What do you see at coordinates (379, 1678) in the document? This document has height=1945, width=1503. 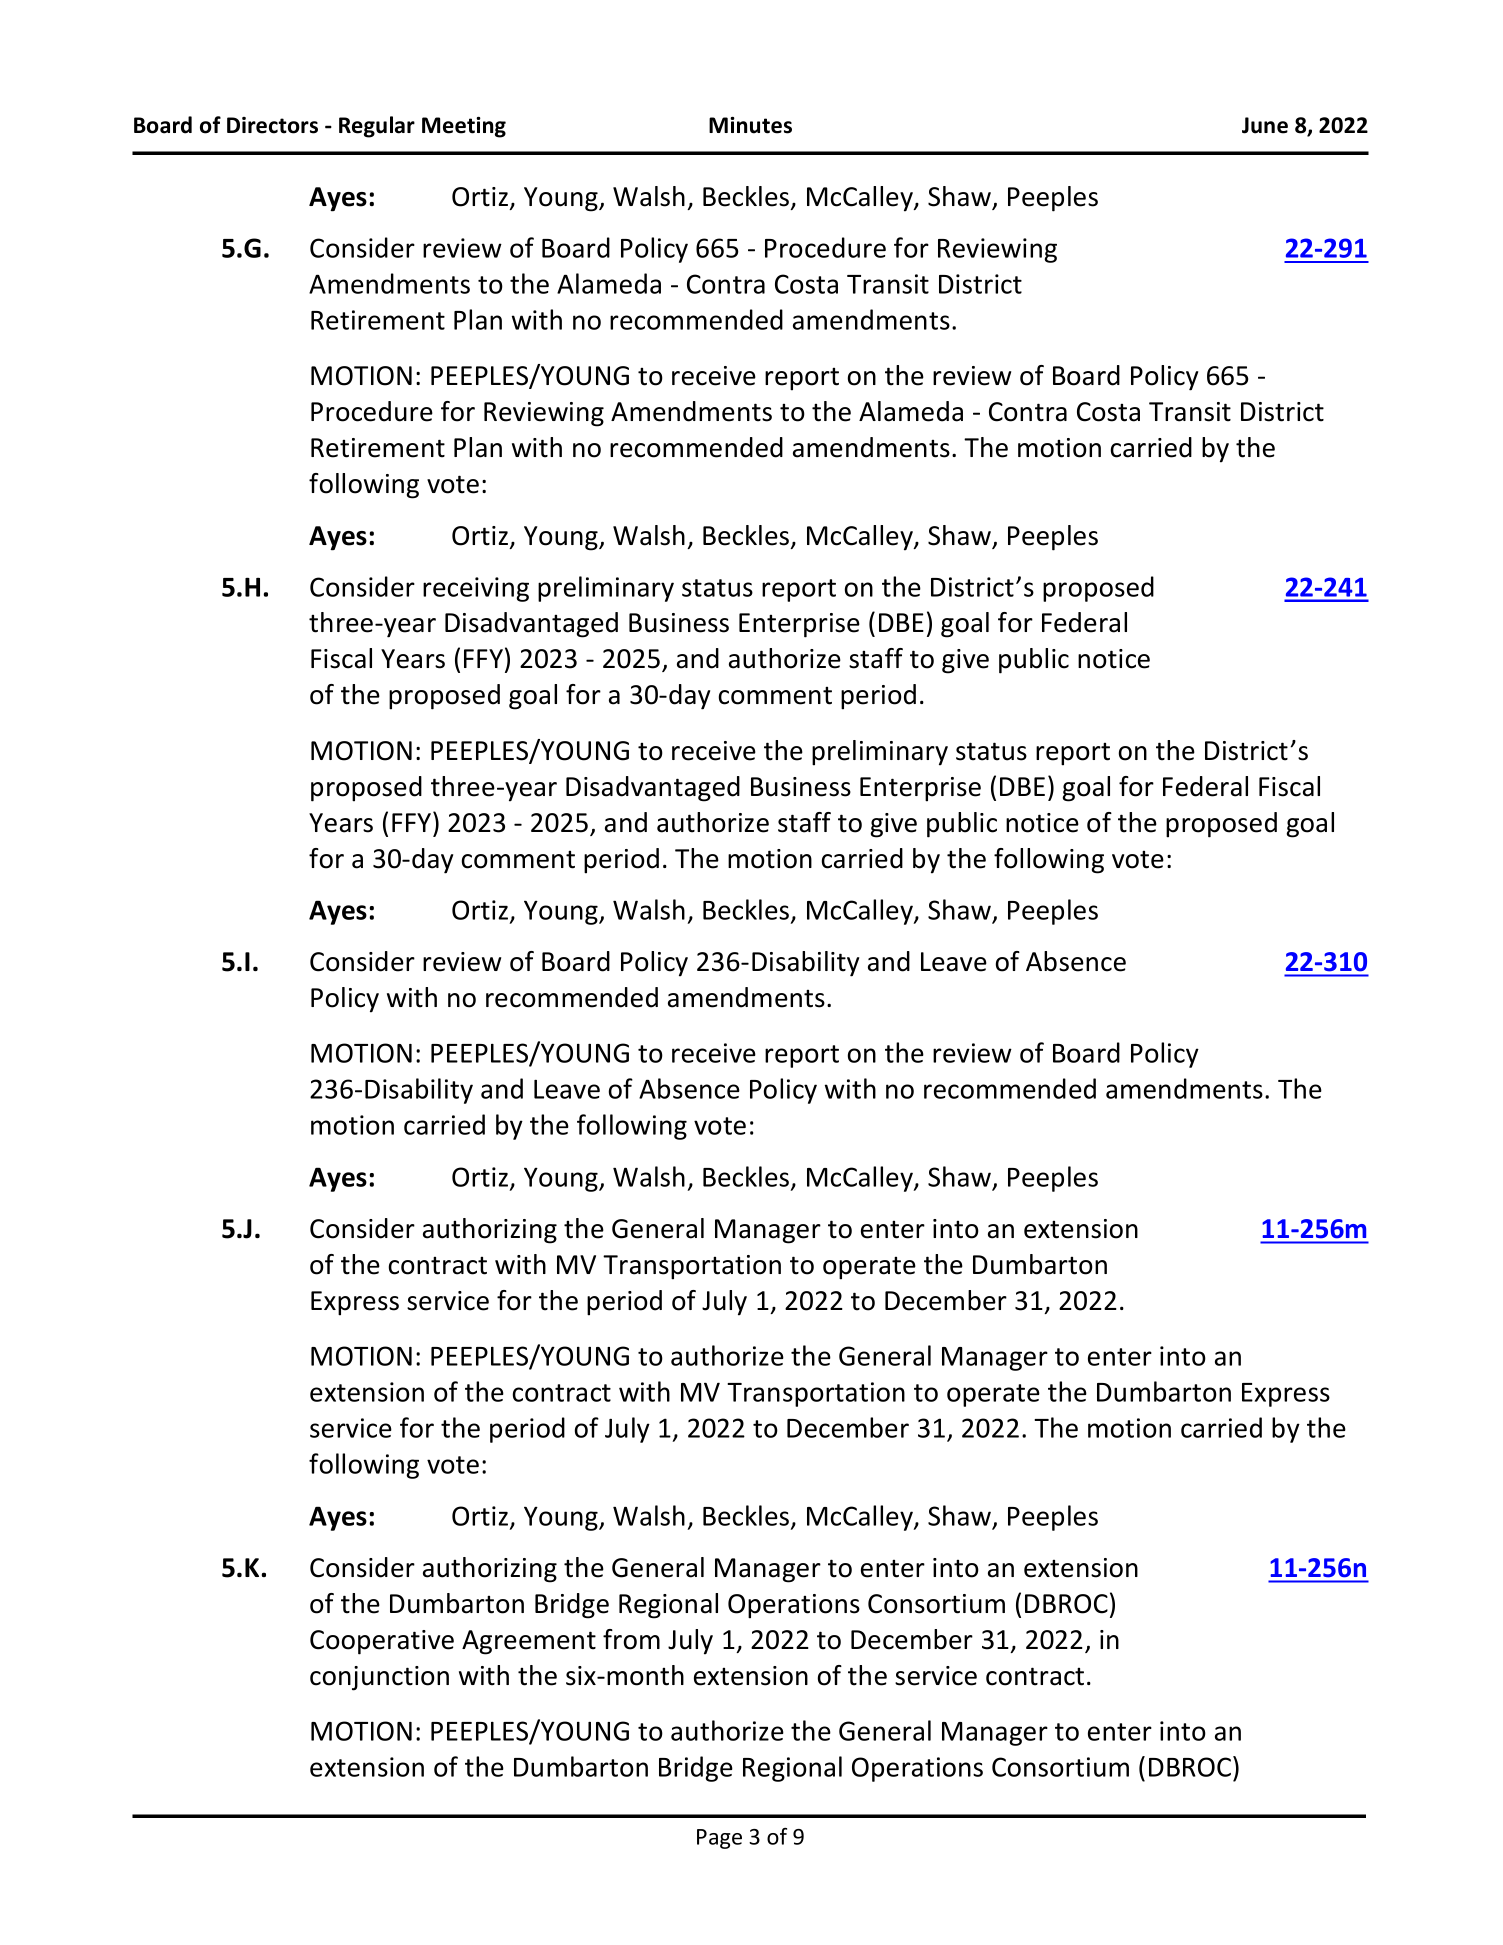 I see `conjunction` at bounding box center [379, 1678].
